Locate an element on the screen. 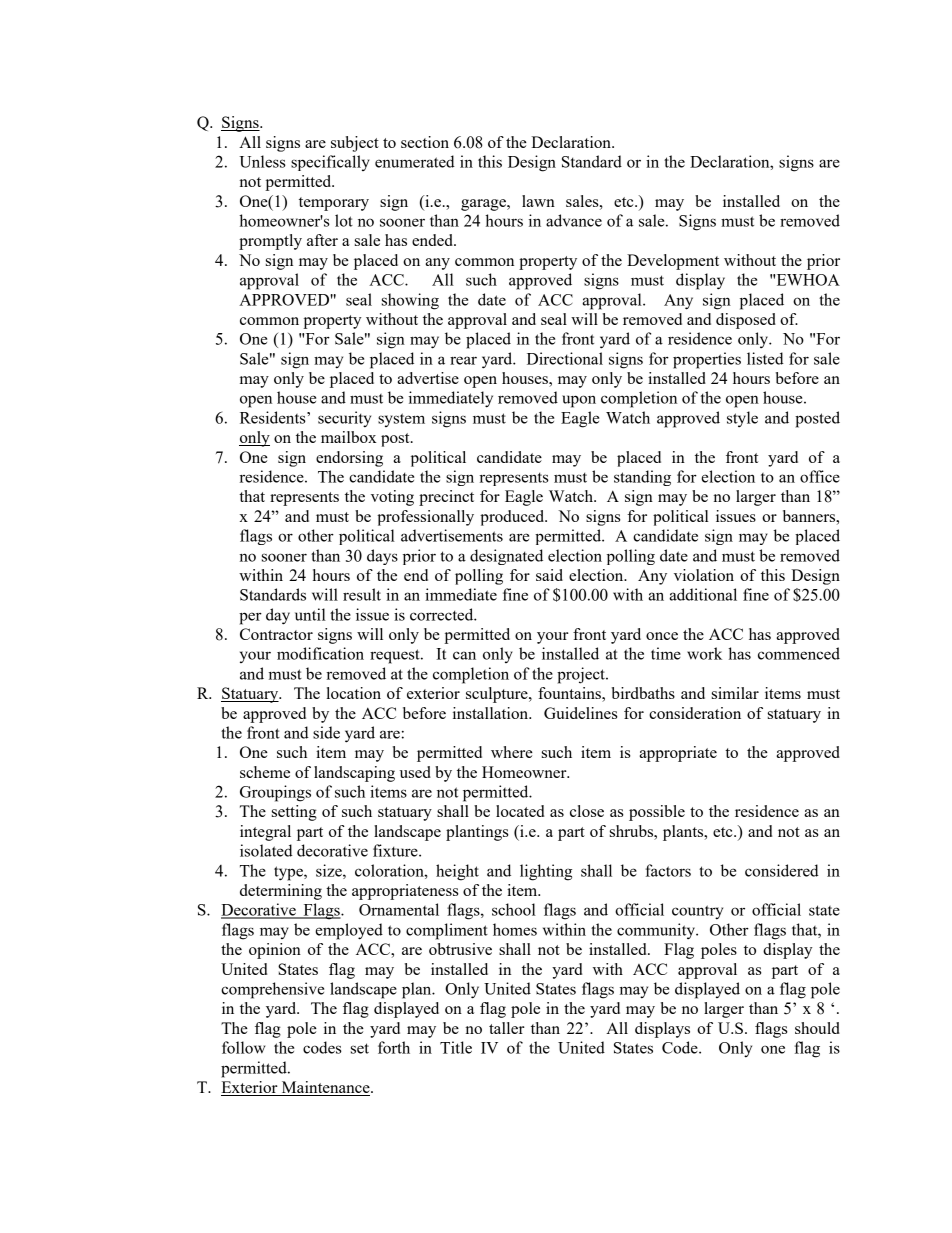 The height and width of the screenshot is (1233, 952). Development is located at coordinates (673, 262).
